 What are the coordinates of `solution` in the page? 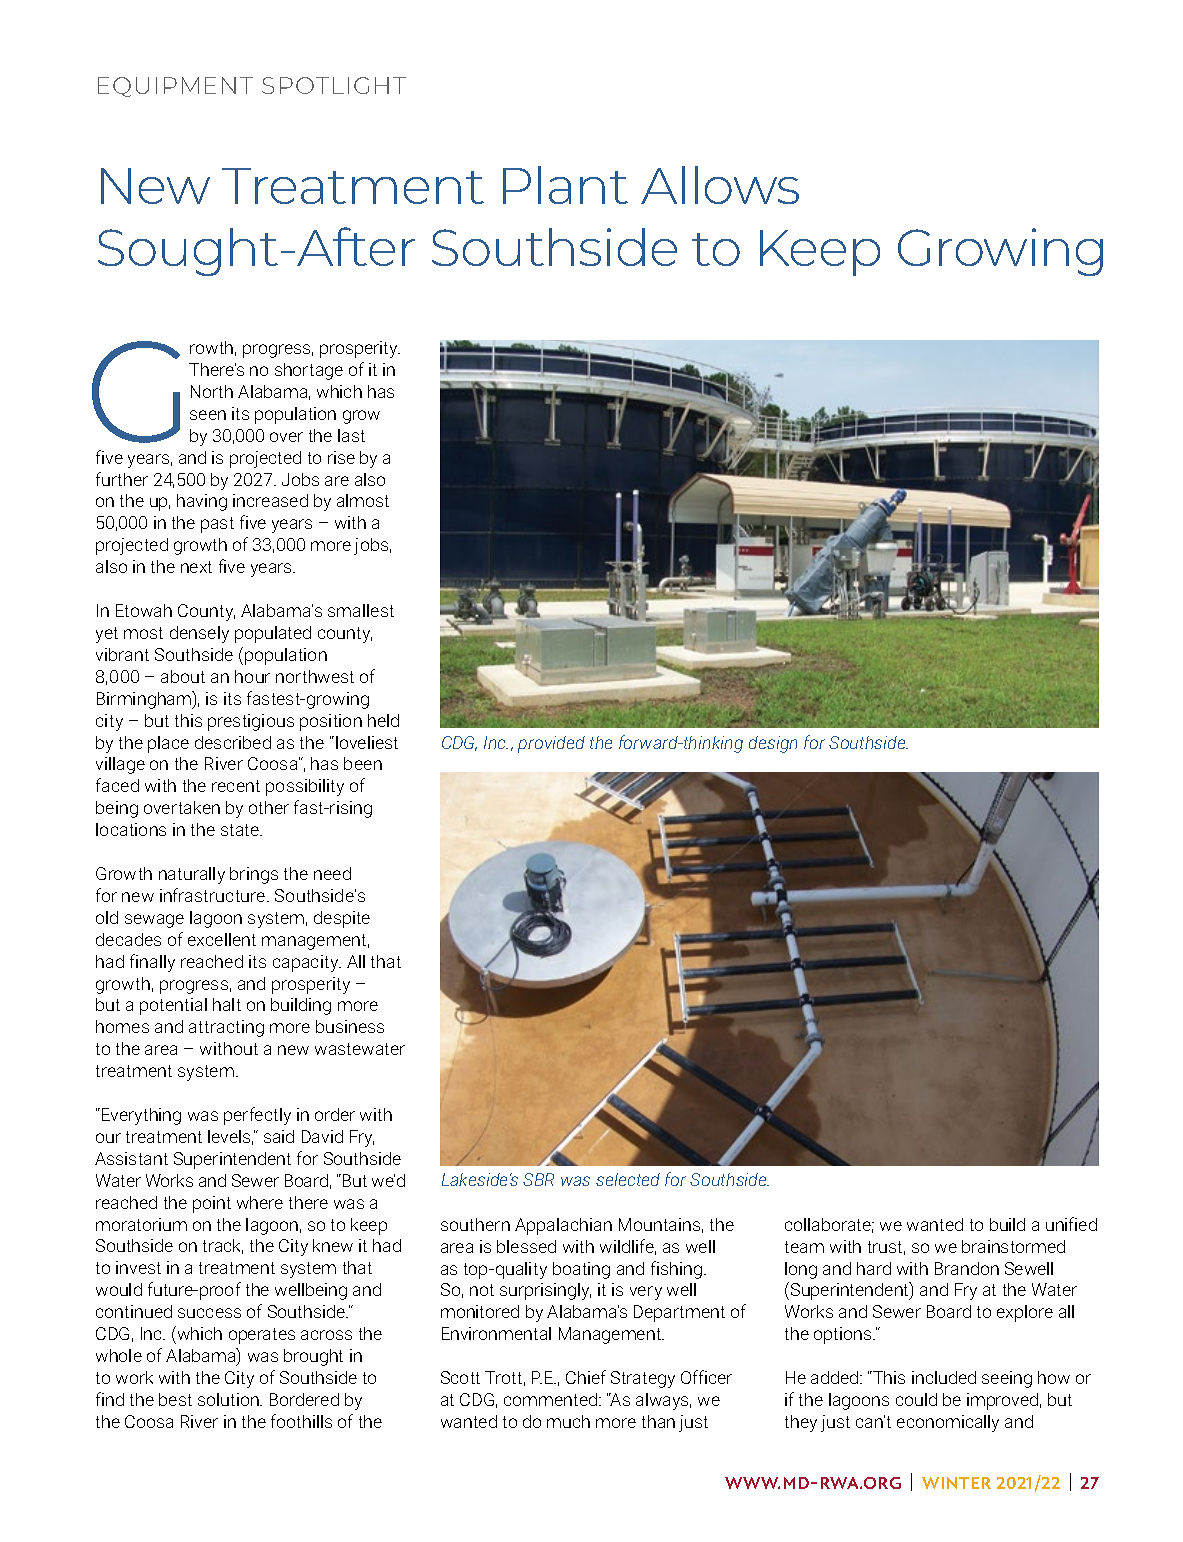 It's located at (229, 1399).
